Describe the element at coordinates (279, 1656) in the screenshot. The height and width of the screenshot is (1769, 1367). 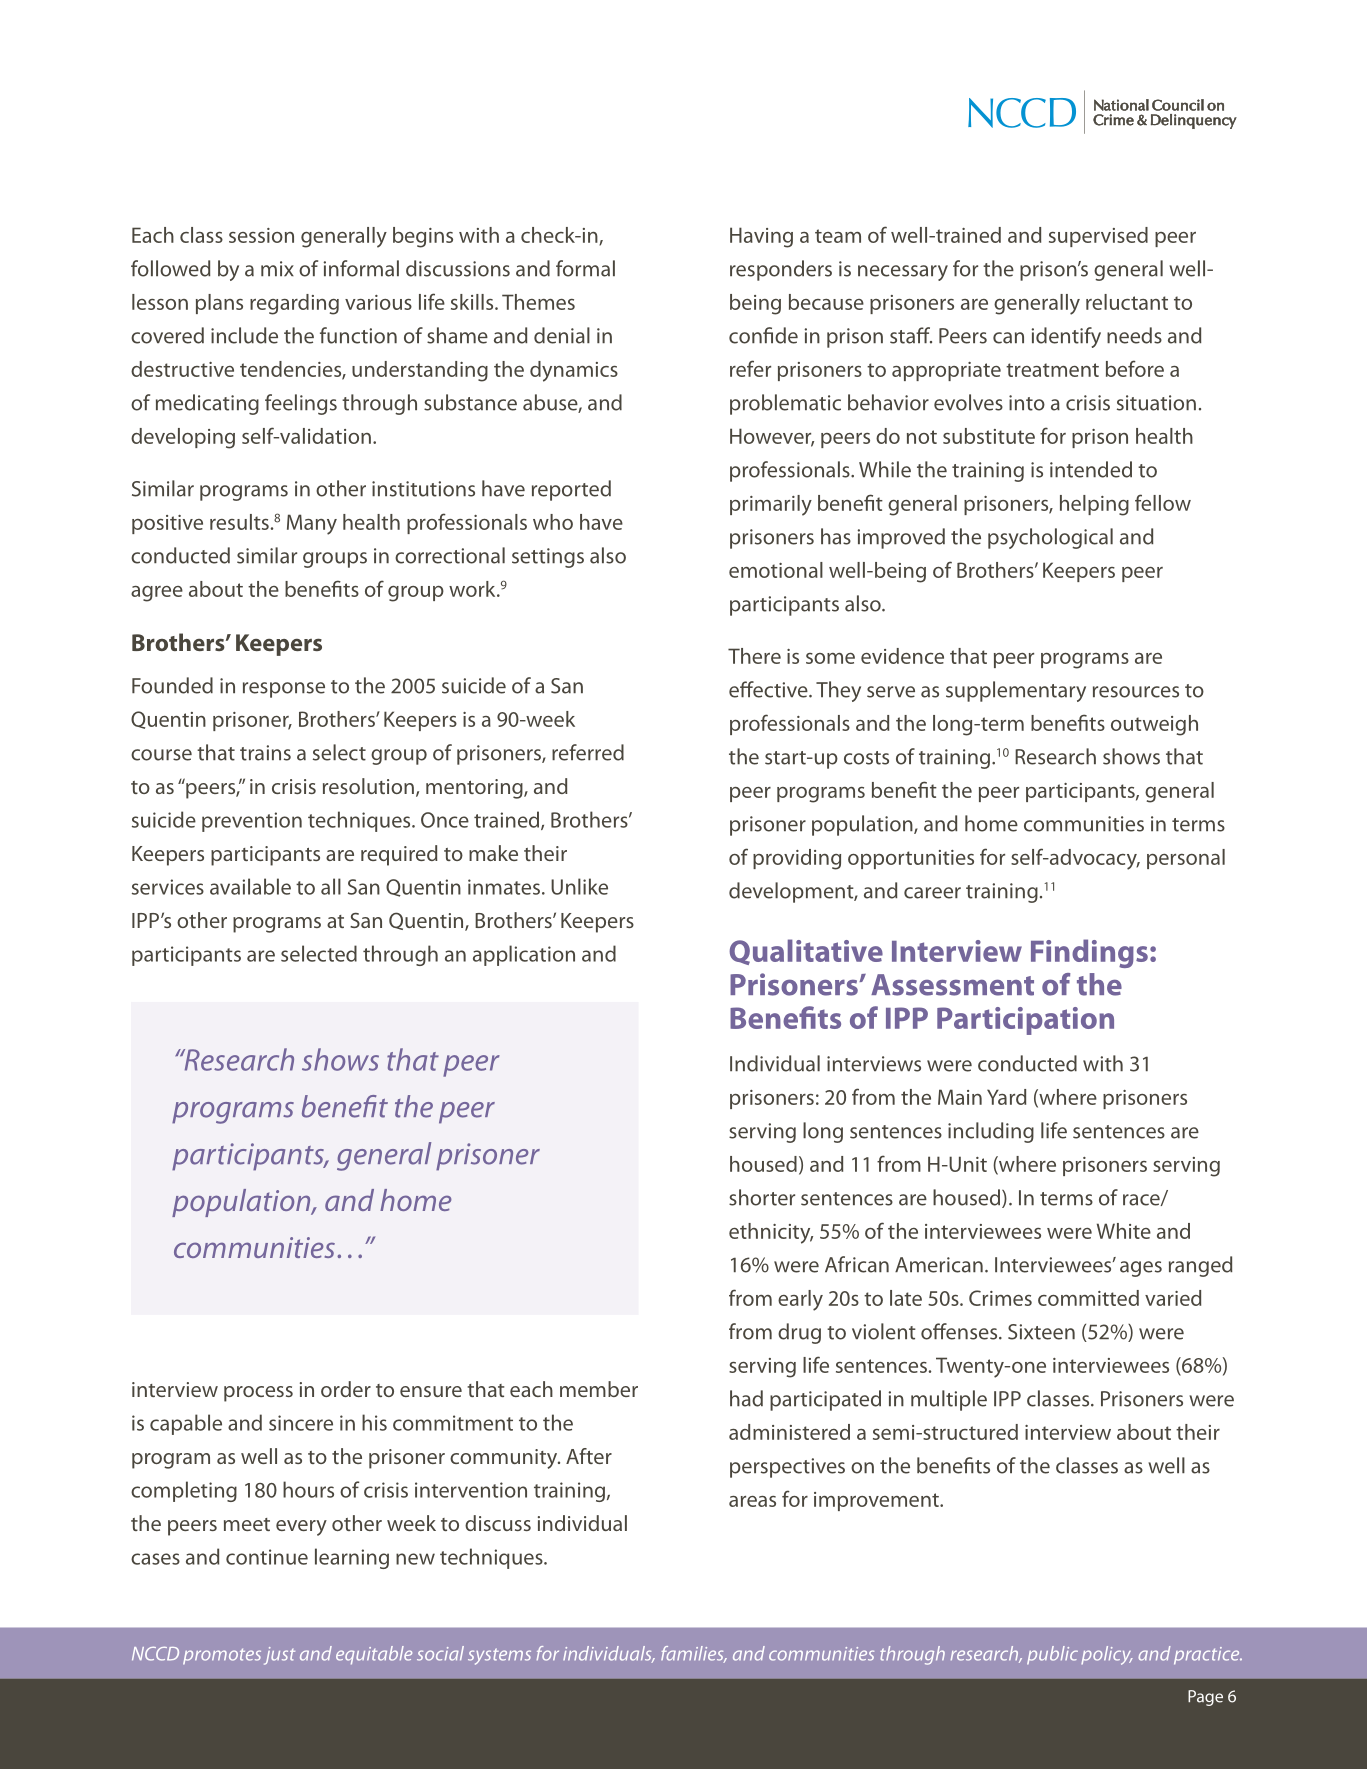
I see `just` at that location.
